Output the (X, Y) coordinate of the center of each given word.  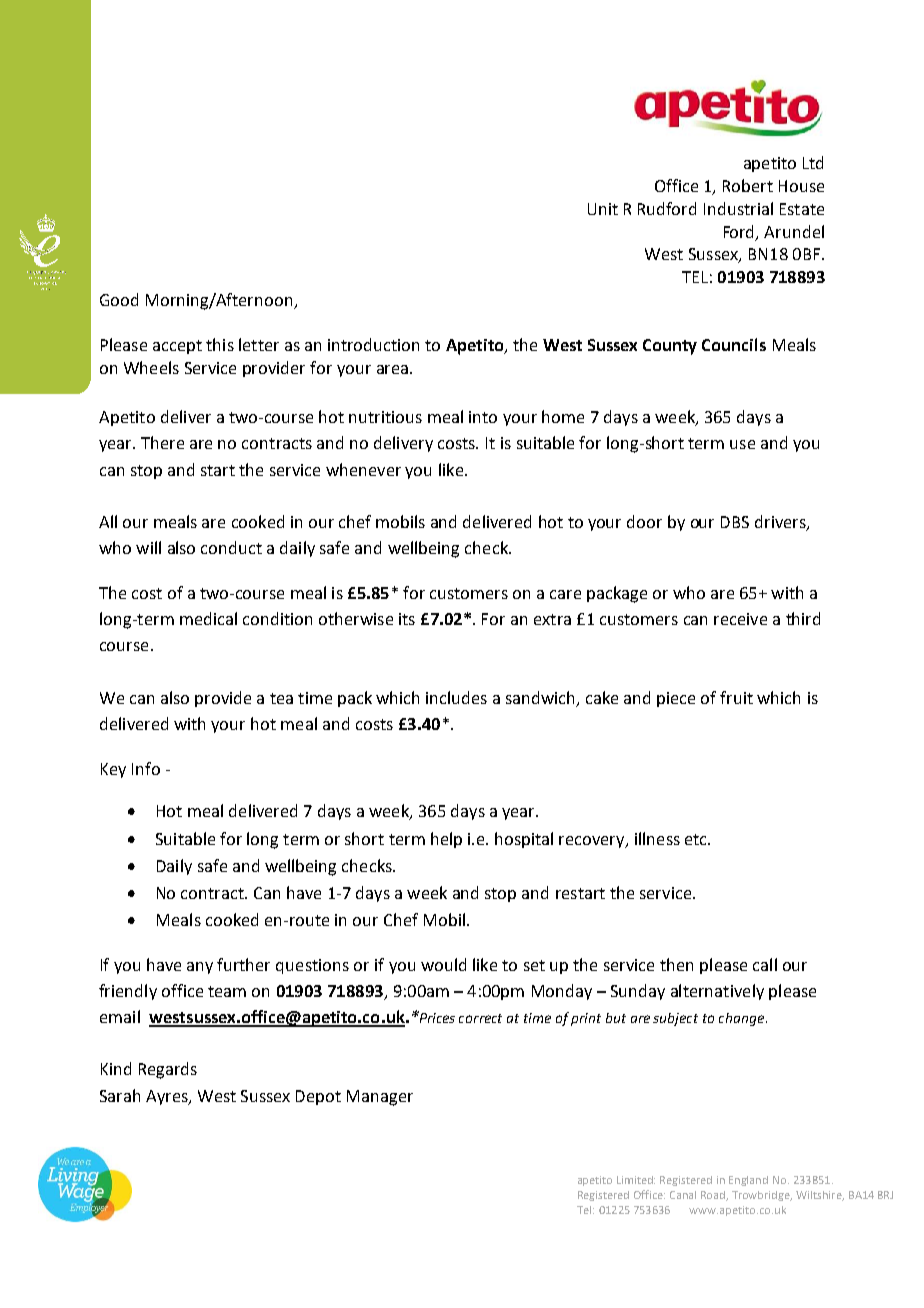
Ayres (168, 1097)
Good (119, 299)
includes (456, 697)
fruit (736, 697)
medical (208, 618)
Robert (748, 185)
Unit (603, 209)
